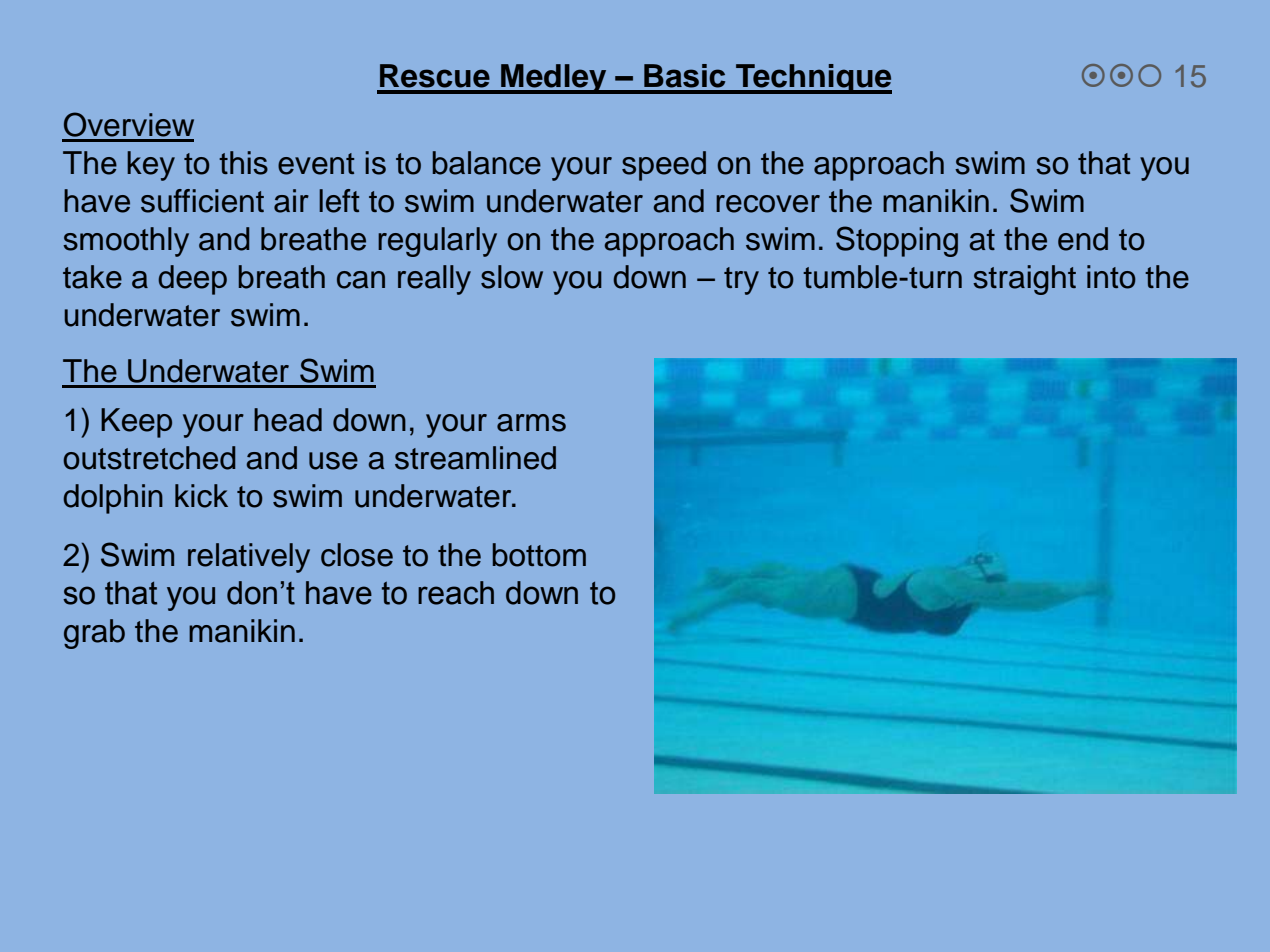 The image size is (1270, 952). Describe the element at coordinates (554, 79) in the image. I see `Medley` at that location.
